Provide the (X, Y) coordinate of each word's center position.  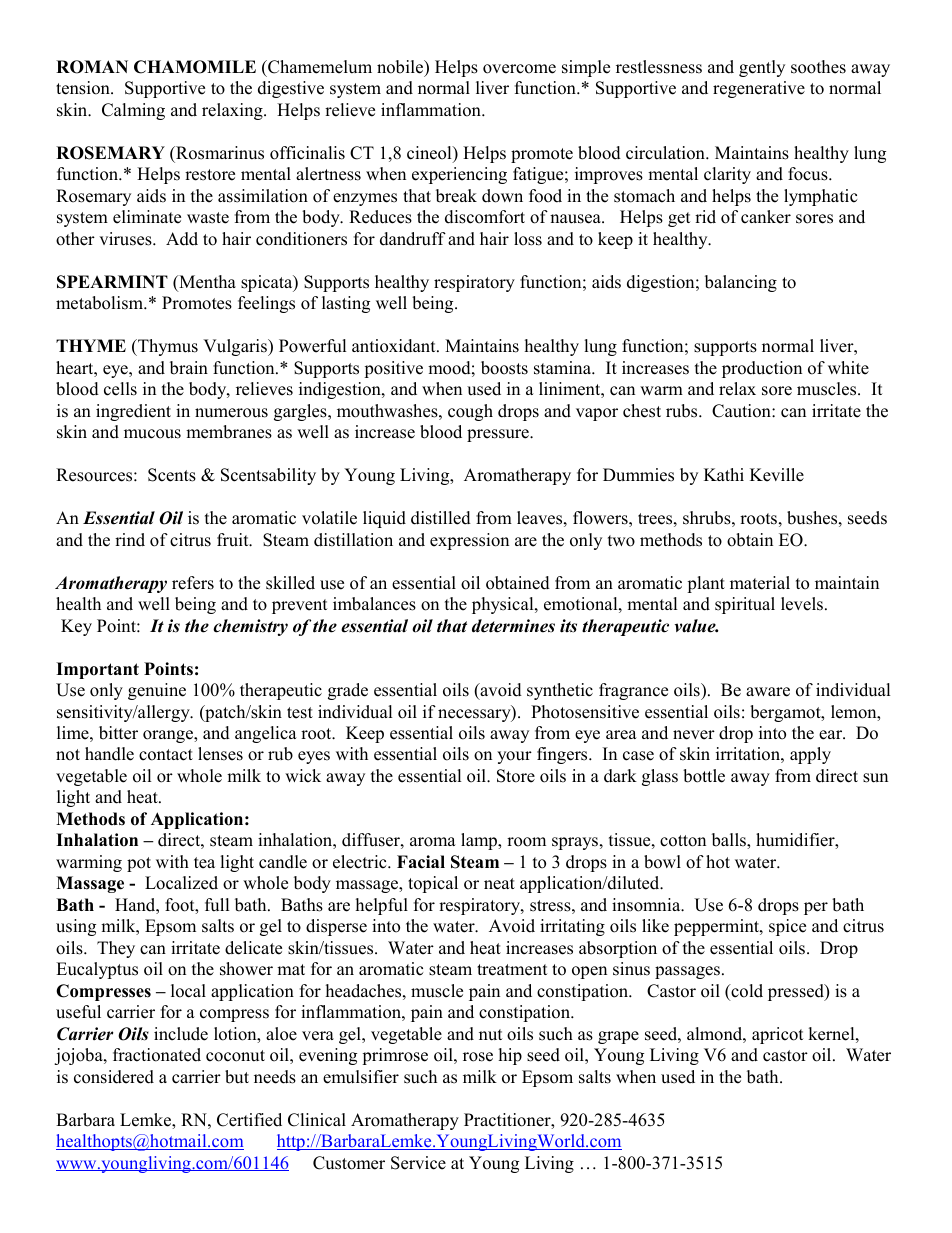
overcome (519, 69)
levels (803, 604)
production (762, 369)
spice (787, 927)
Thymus (167, 347)
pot (139, 864)
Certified (249, 1120)
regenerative (759, 89)
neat (499, 884)
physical (504, 605)
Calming (133, 111)
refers (193, 583)
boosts (504, 368)
